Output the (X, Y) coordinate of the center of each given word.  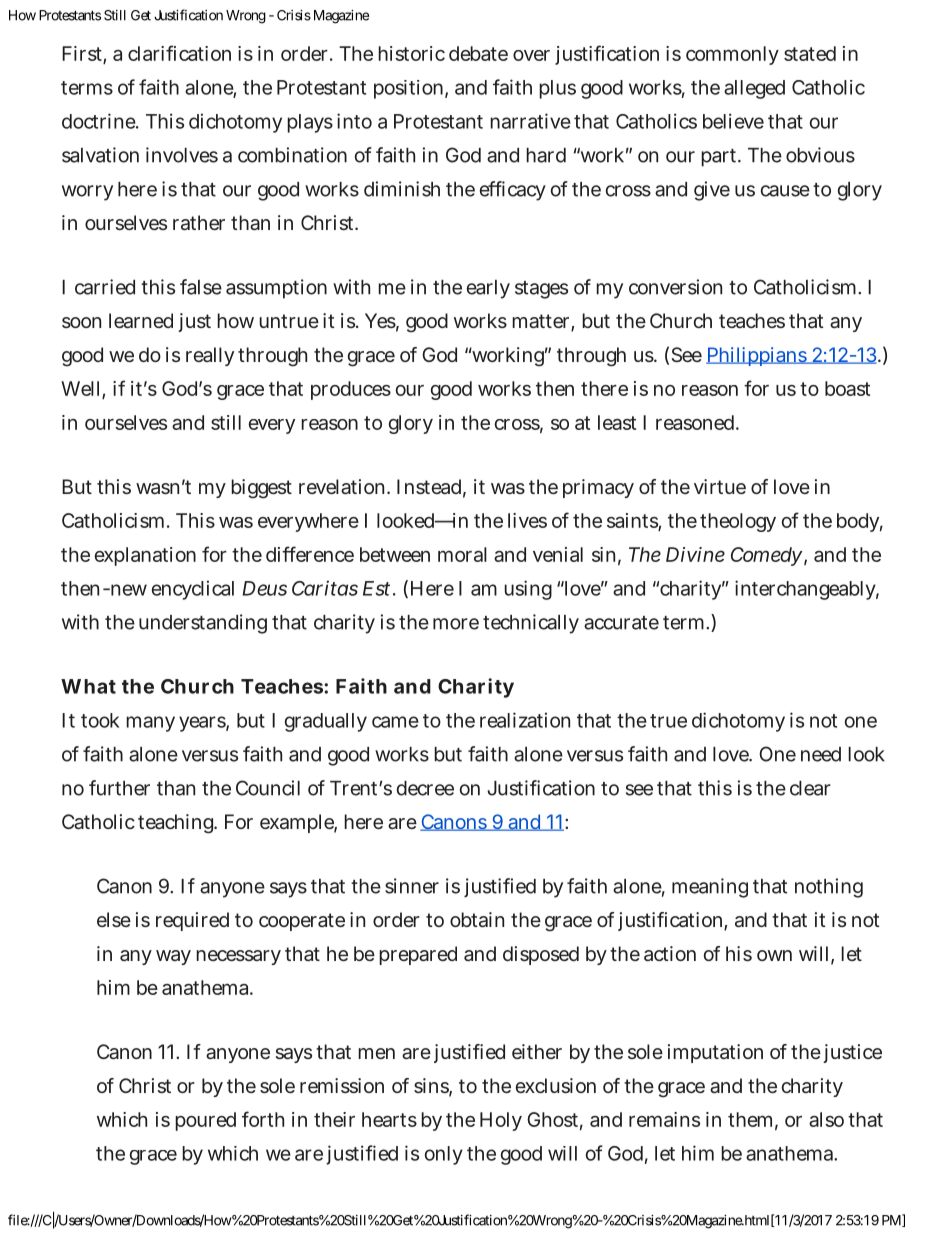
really (210, 356)
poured (205, 1121)
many (150, 724)
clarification (179, 53)
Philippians (757, 356)
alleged (754, 89)
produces (351, 390)
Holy (501, 1121)
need (821, 754)
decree (425, 788)
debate (478, 53)
